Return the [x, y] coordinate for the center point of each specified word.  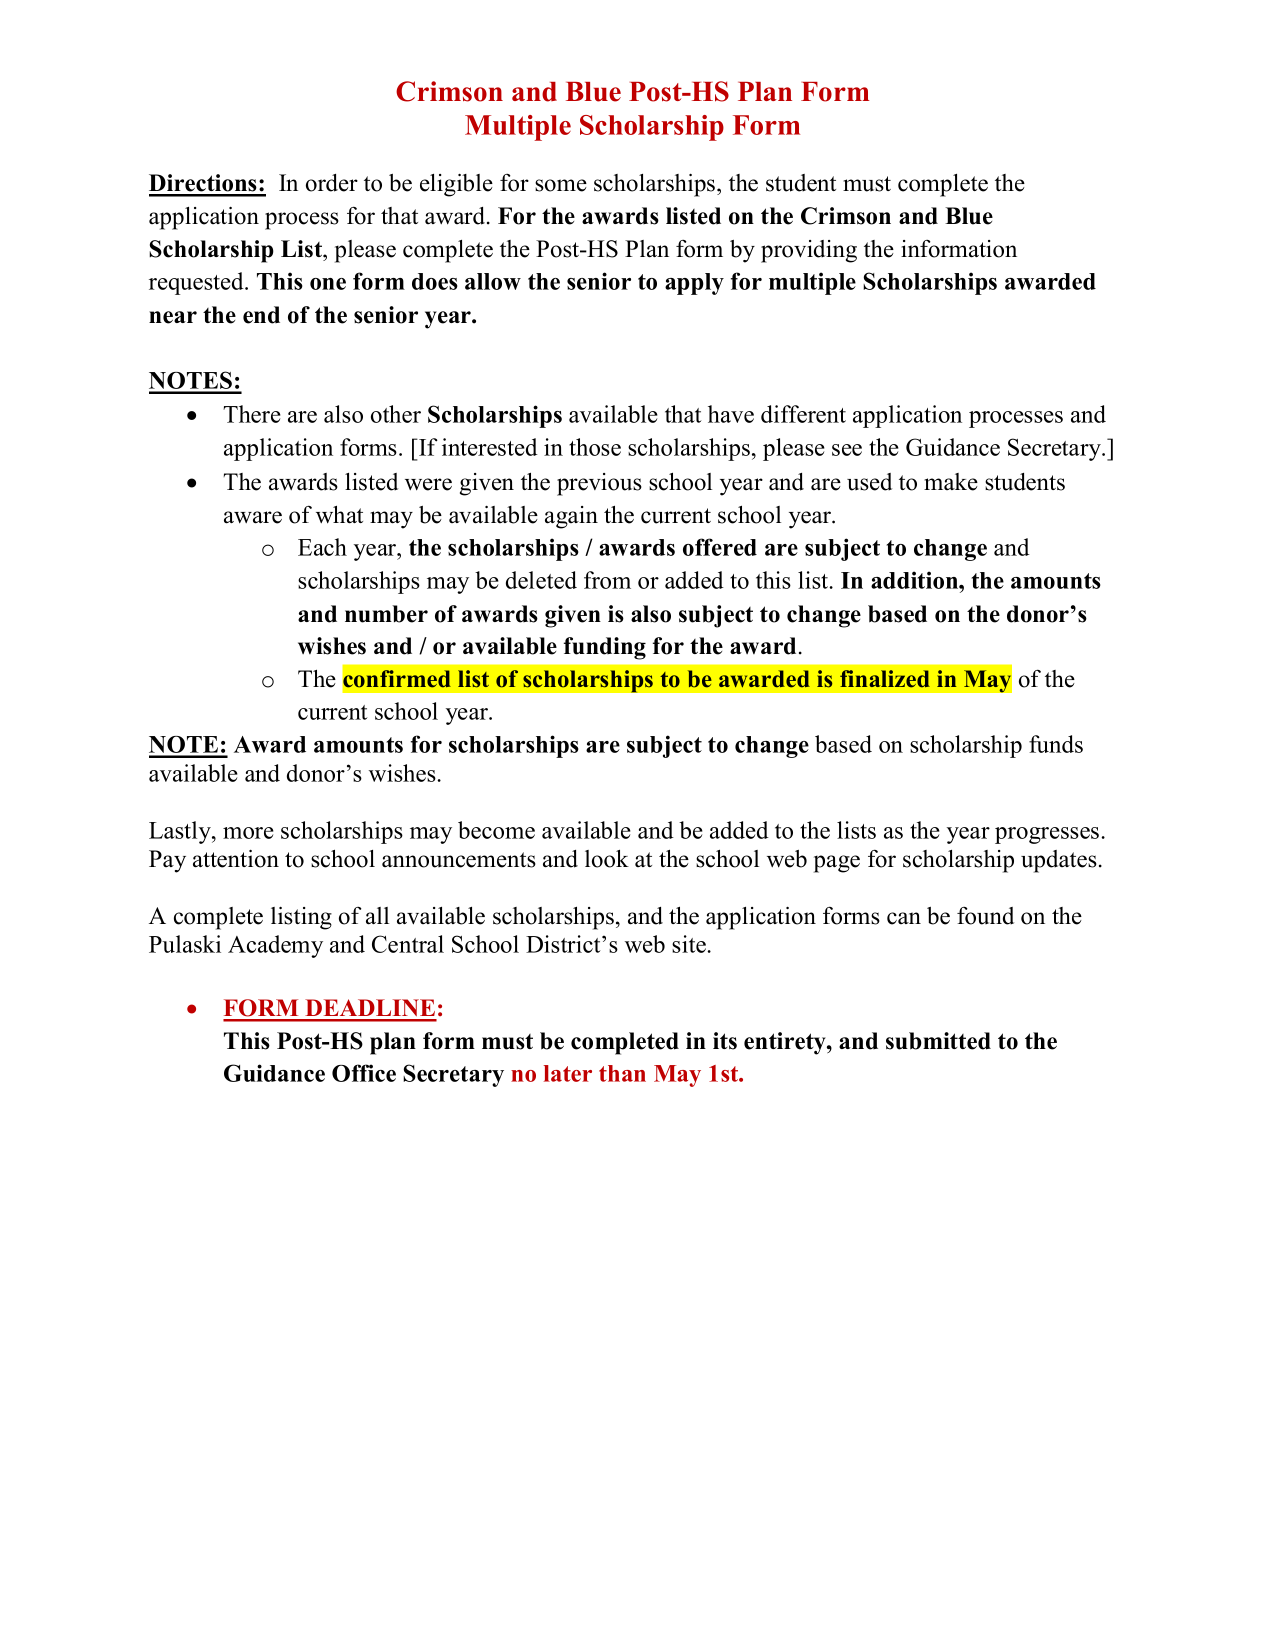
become [496, 830]
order [332, 183]
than [622, 1073]
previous [599, 484]
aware [253, 517]
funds [1056, 744]
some [561, 185]
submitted [938, 1041]
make [951, 482]
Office [364, 1073]
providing [809, 251]
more [248, 833]
